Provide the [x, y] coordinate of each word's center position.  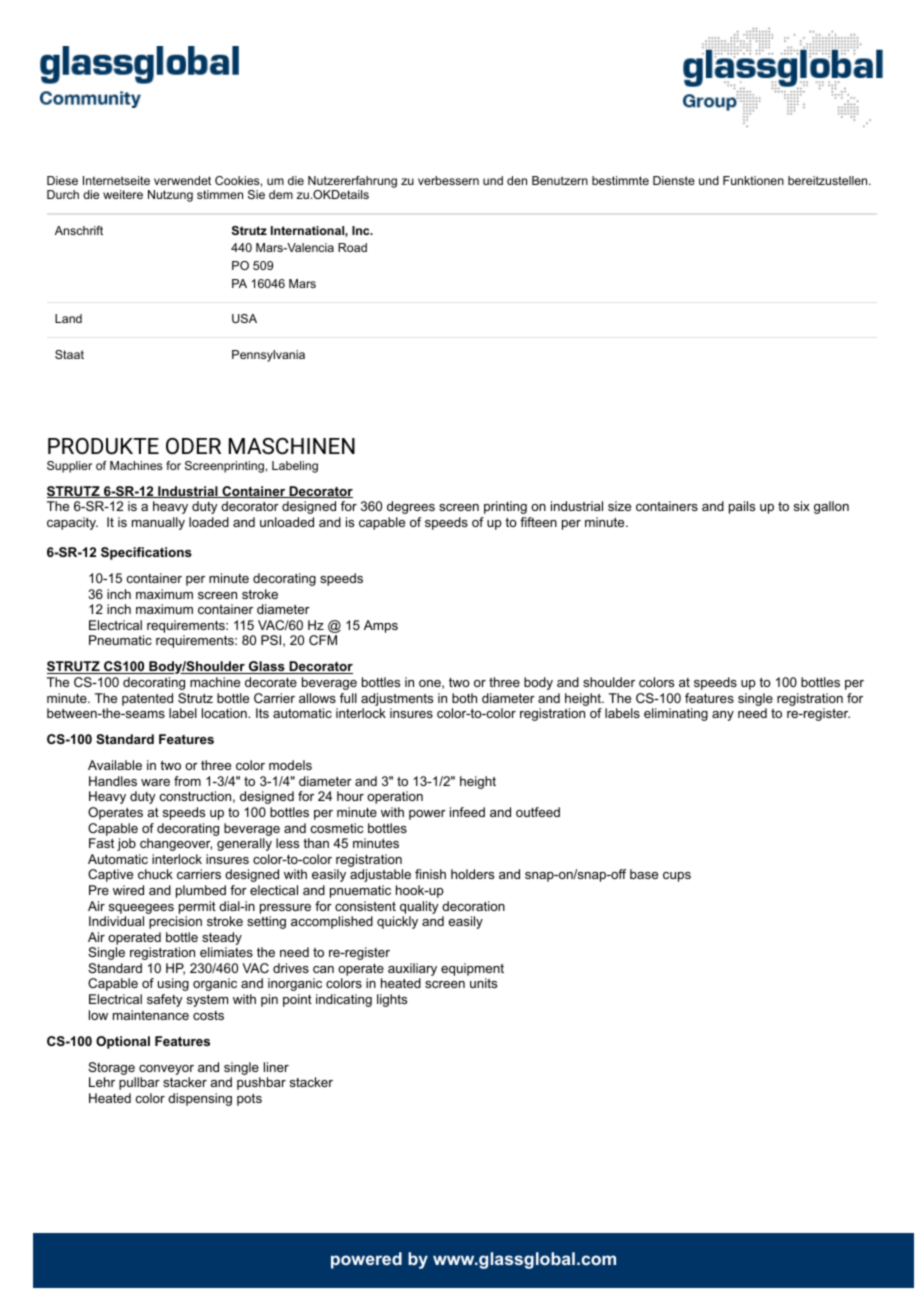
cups [677, 877]
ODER [193, 446]
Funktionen [753, 180]
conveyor [166, 1070]
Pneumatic [120, 640]
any [723, 716]
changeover [176, 844]
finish [430, 874]
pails [742, 507]
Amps [381, 626]
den [517, 180]
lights [392, 1000]
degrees [411, 507]
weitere [123, 194]
